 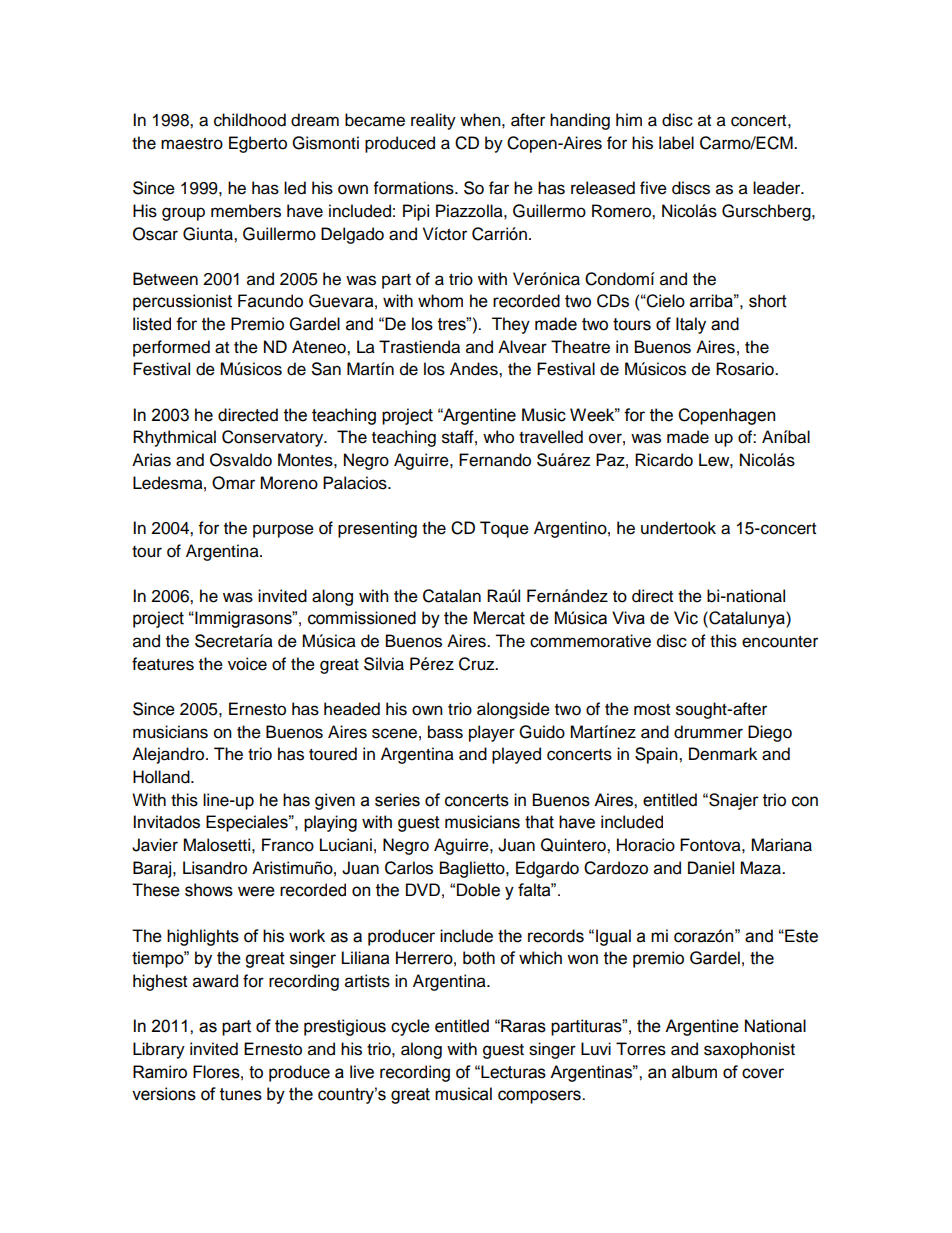 I want to click on composers, so click(x=540, y=1097).
